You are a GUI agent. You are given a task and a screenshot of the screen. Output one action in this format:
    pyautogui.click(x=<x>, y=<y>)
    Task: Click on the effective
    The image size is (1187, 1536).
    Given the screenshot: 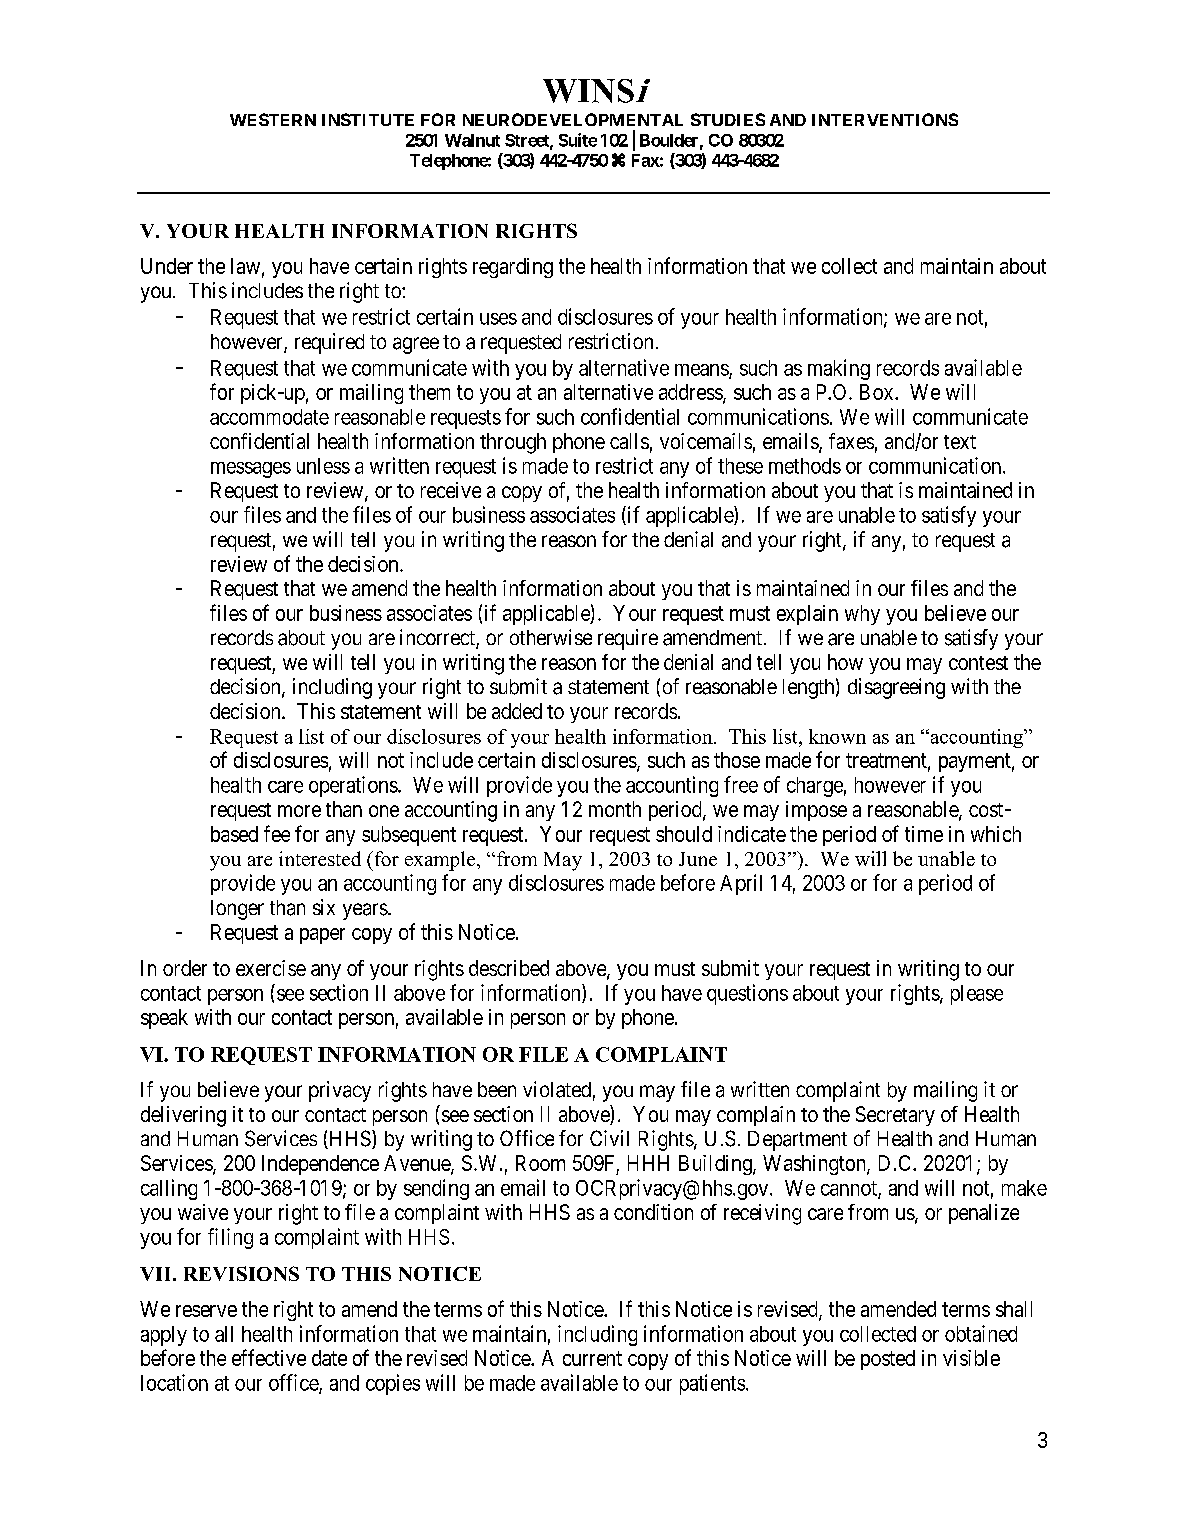 What is the action you would take?
    pyautogui.click(x=269, y=1357)
